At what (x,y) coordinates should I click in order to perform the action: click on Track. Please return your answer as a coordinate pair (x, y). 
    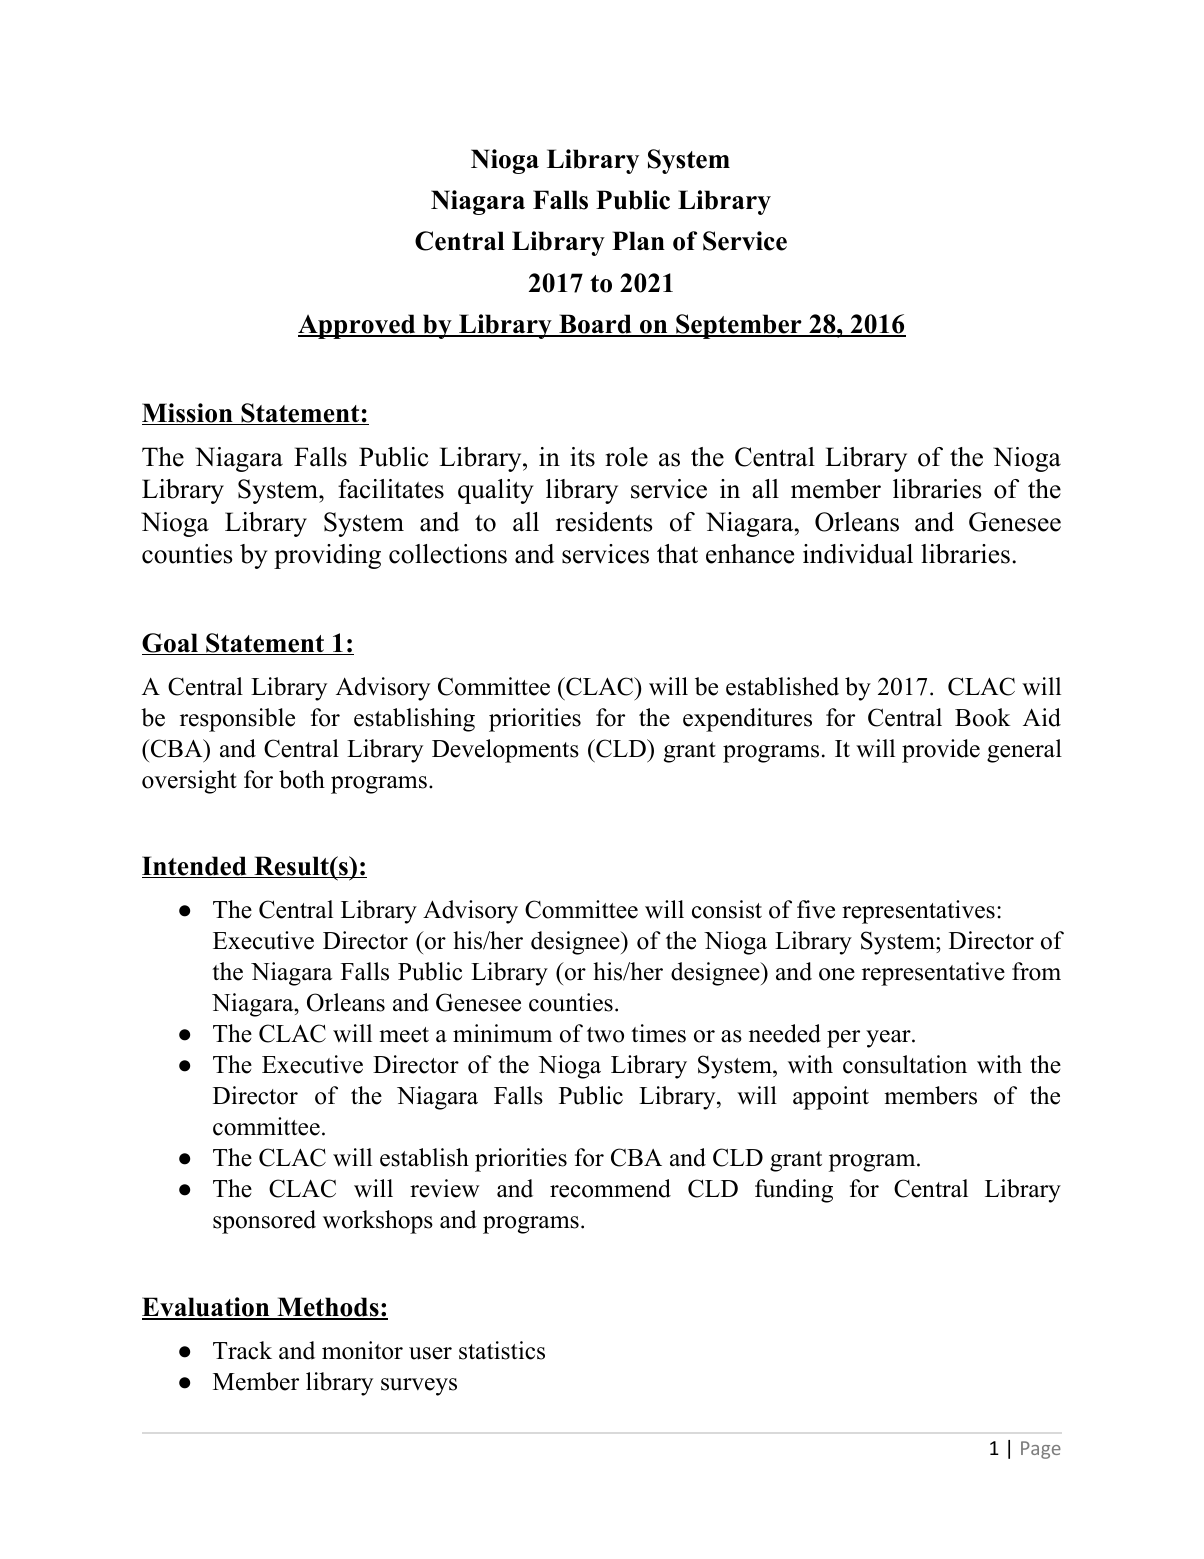
    Looking at the image, I should click on (242, 1350).
